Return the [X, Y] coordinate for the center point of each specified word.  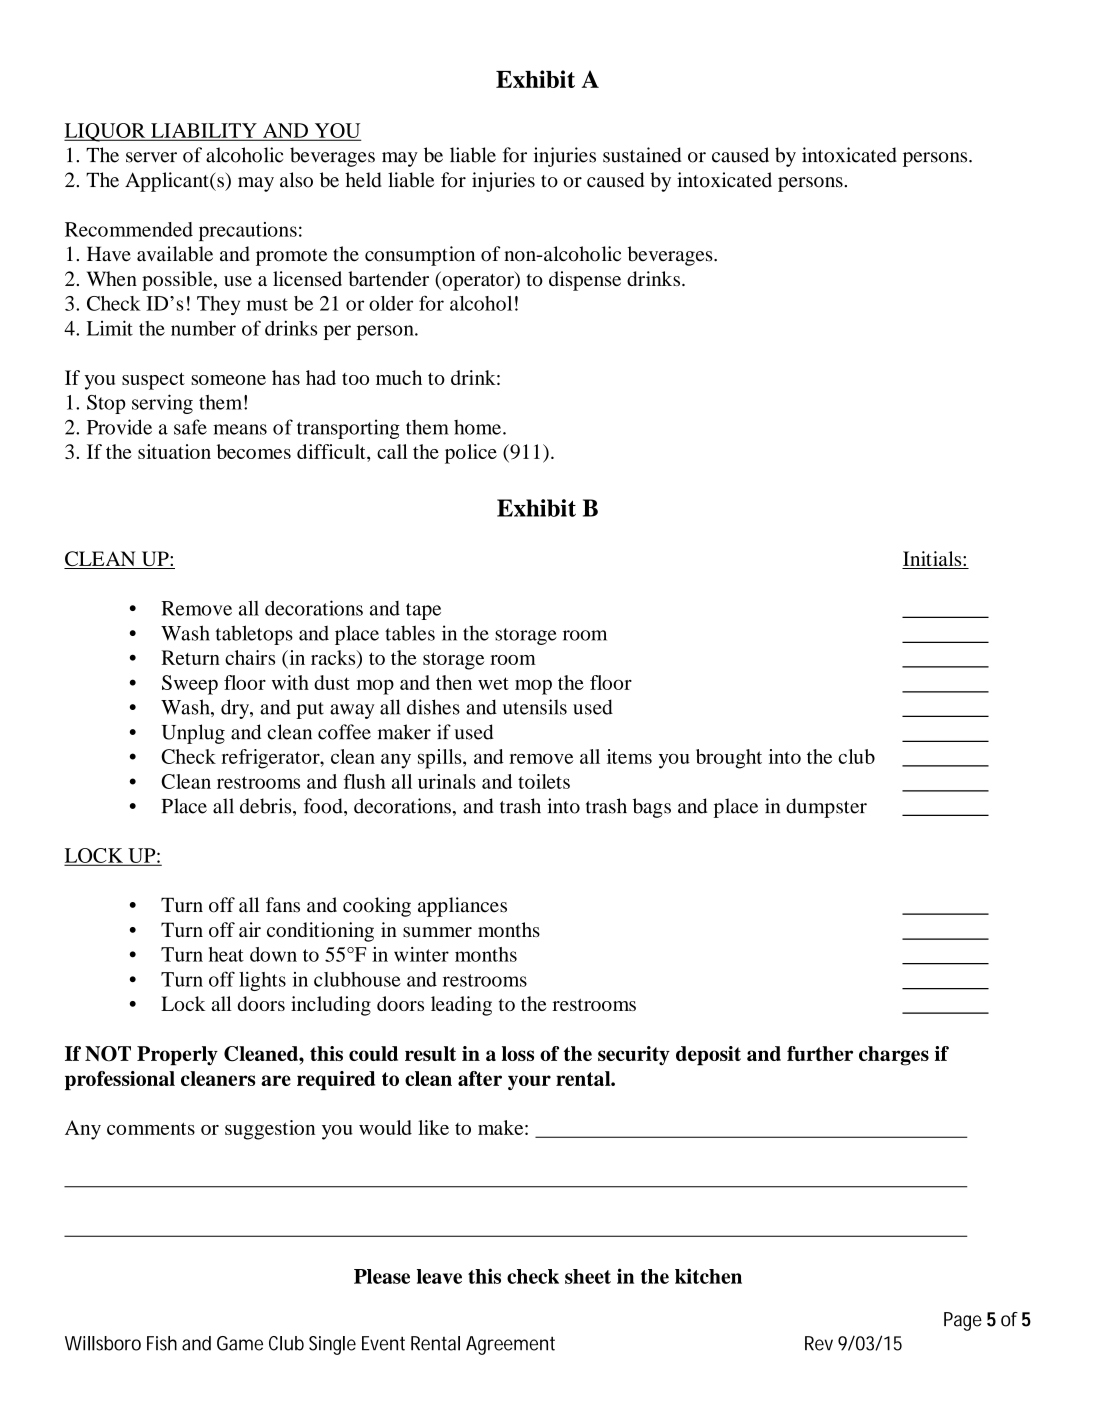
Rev [819, 1343]
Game [240, 1343]
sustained [642, 155]
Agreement [510, 1345]
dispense [585, 281]
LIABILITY [204, 131]
